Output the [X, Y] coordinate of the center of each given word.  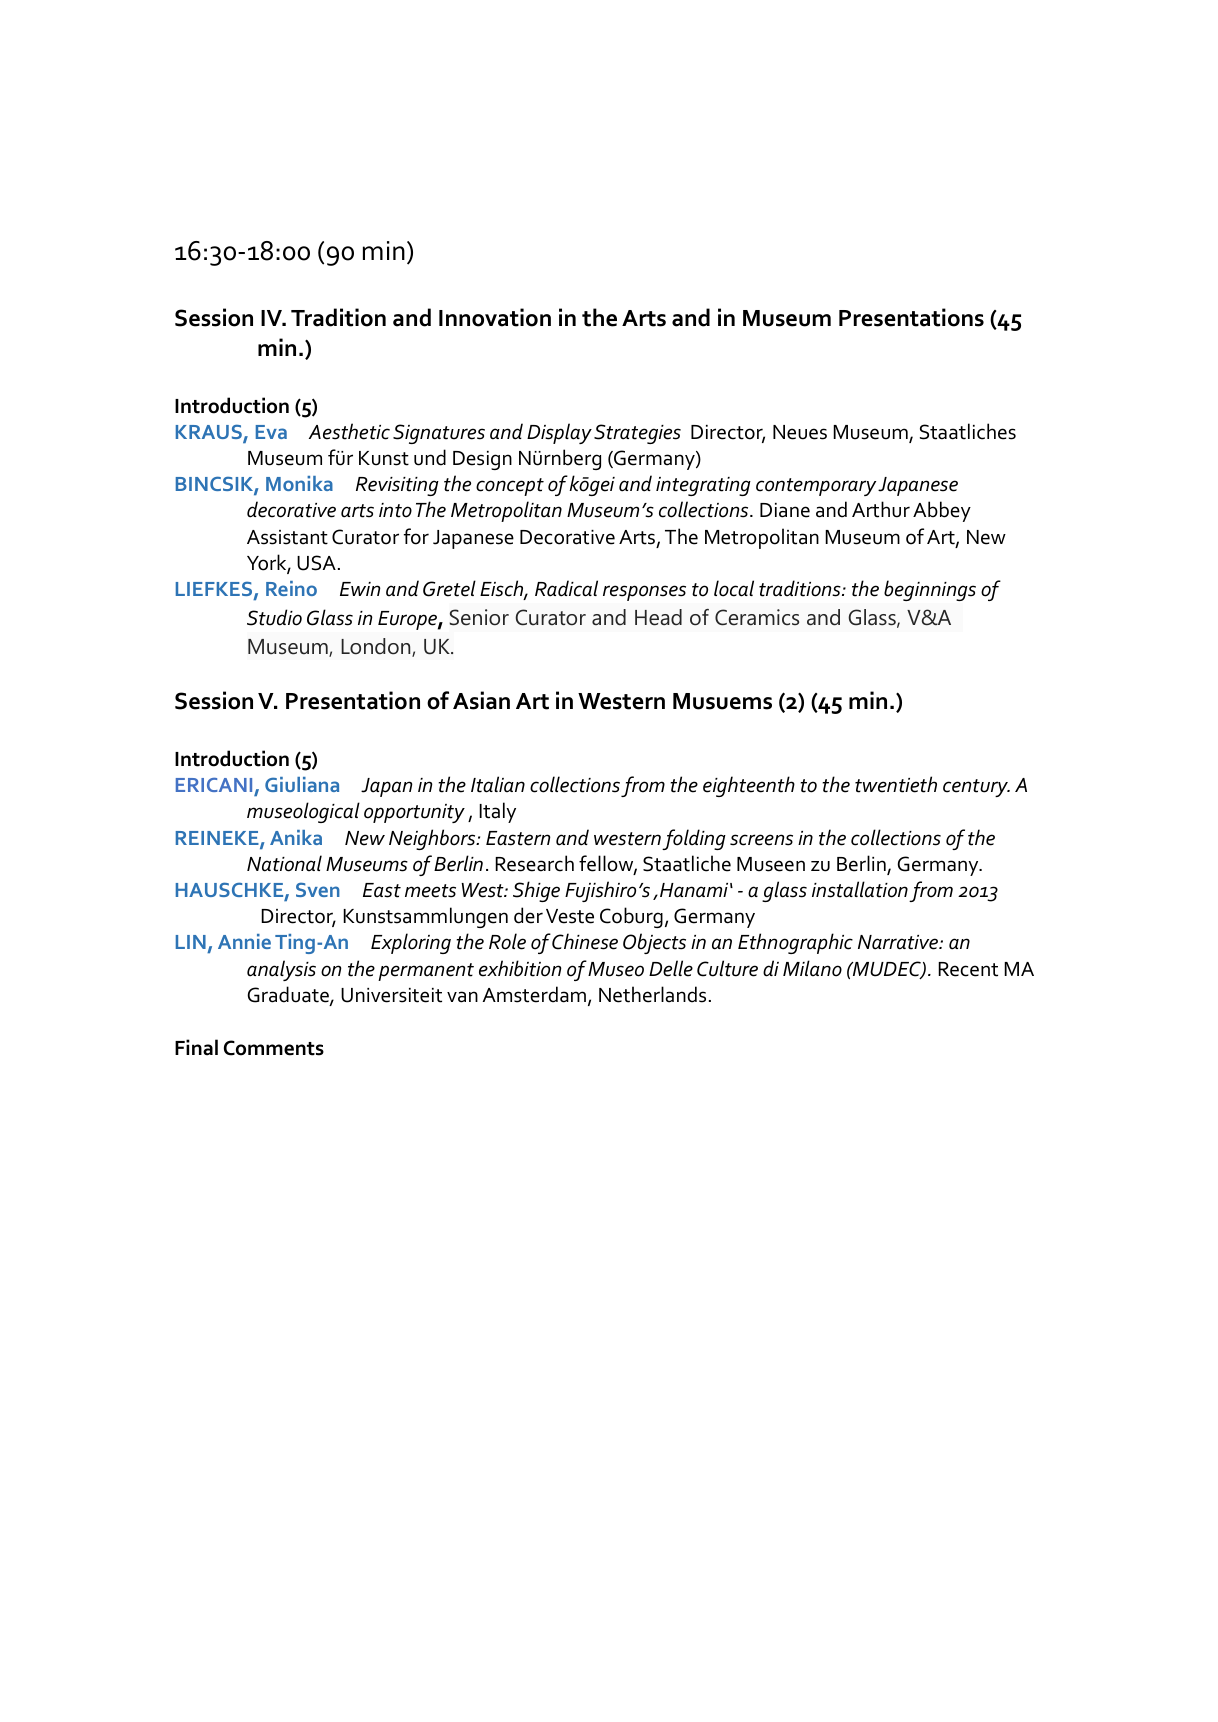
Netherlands [652, 994]
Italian [498, 784]
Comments [274, 1048]
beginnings [930, 590]
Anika [296, 837]
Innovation [495, 317]
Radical [566, 588]
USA [316, 563]
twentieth [896, 784]
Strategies [637, 434]
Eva [271, 432]
